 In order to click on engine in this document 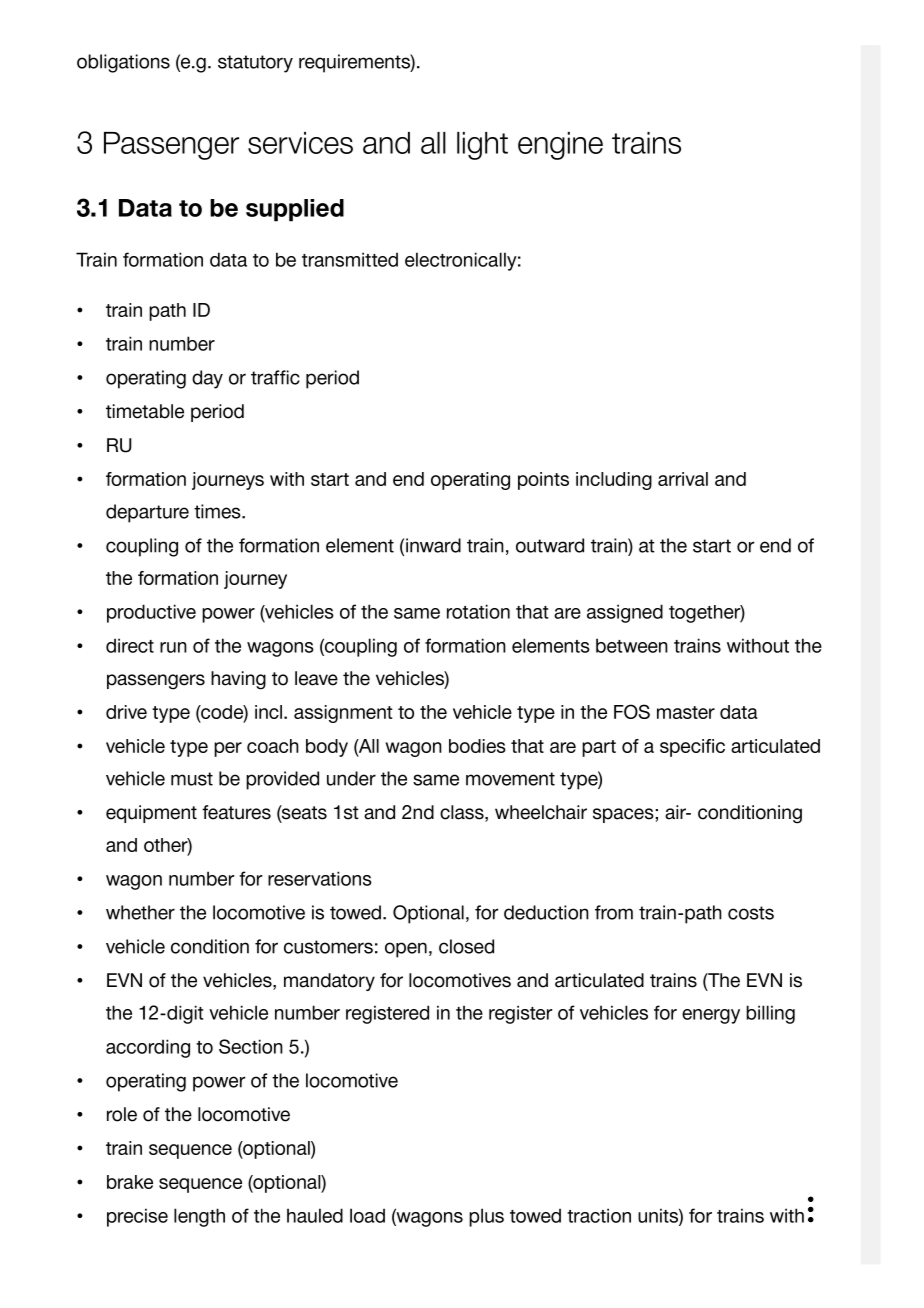, I will do `click(560, 146)`.
